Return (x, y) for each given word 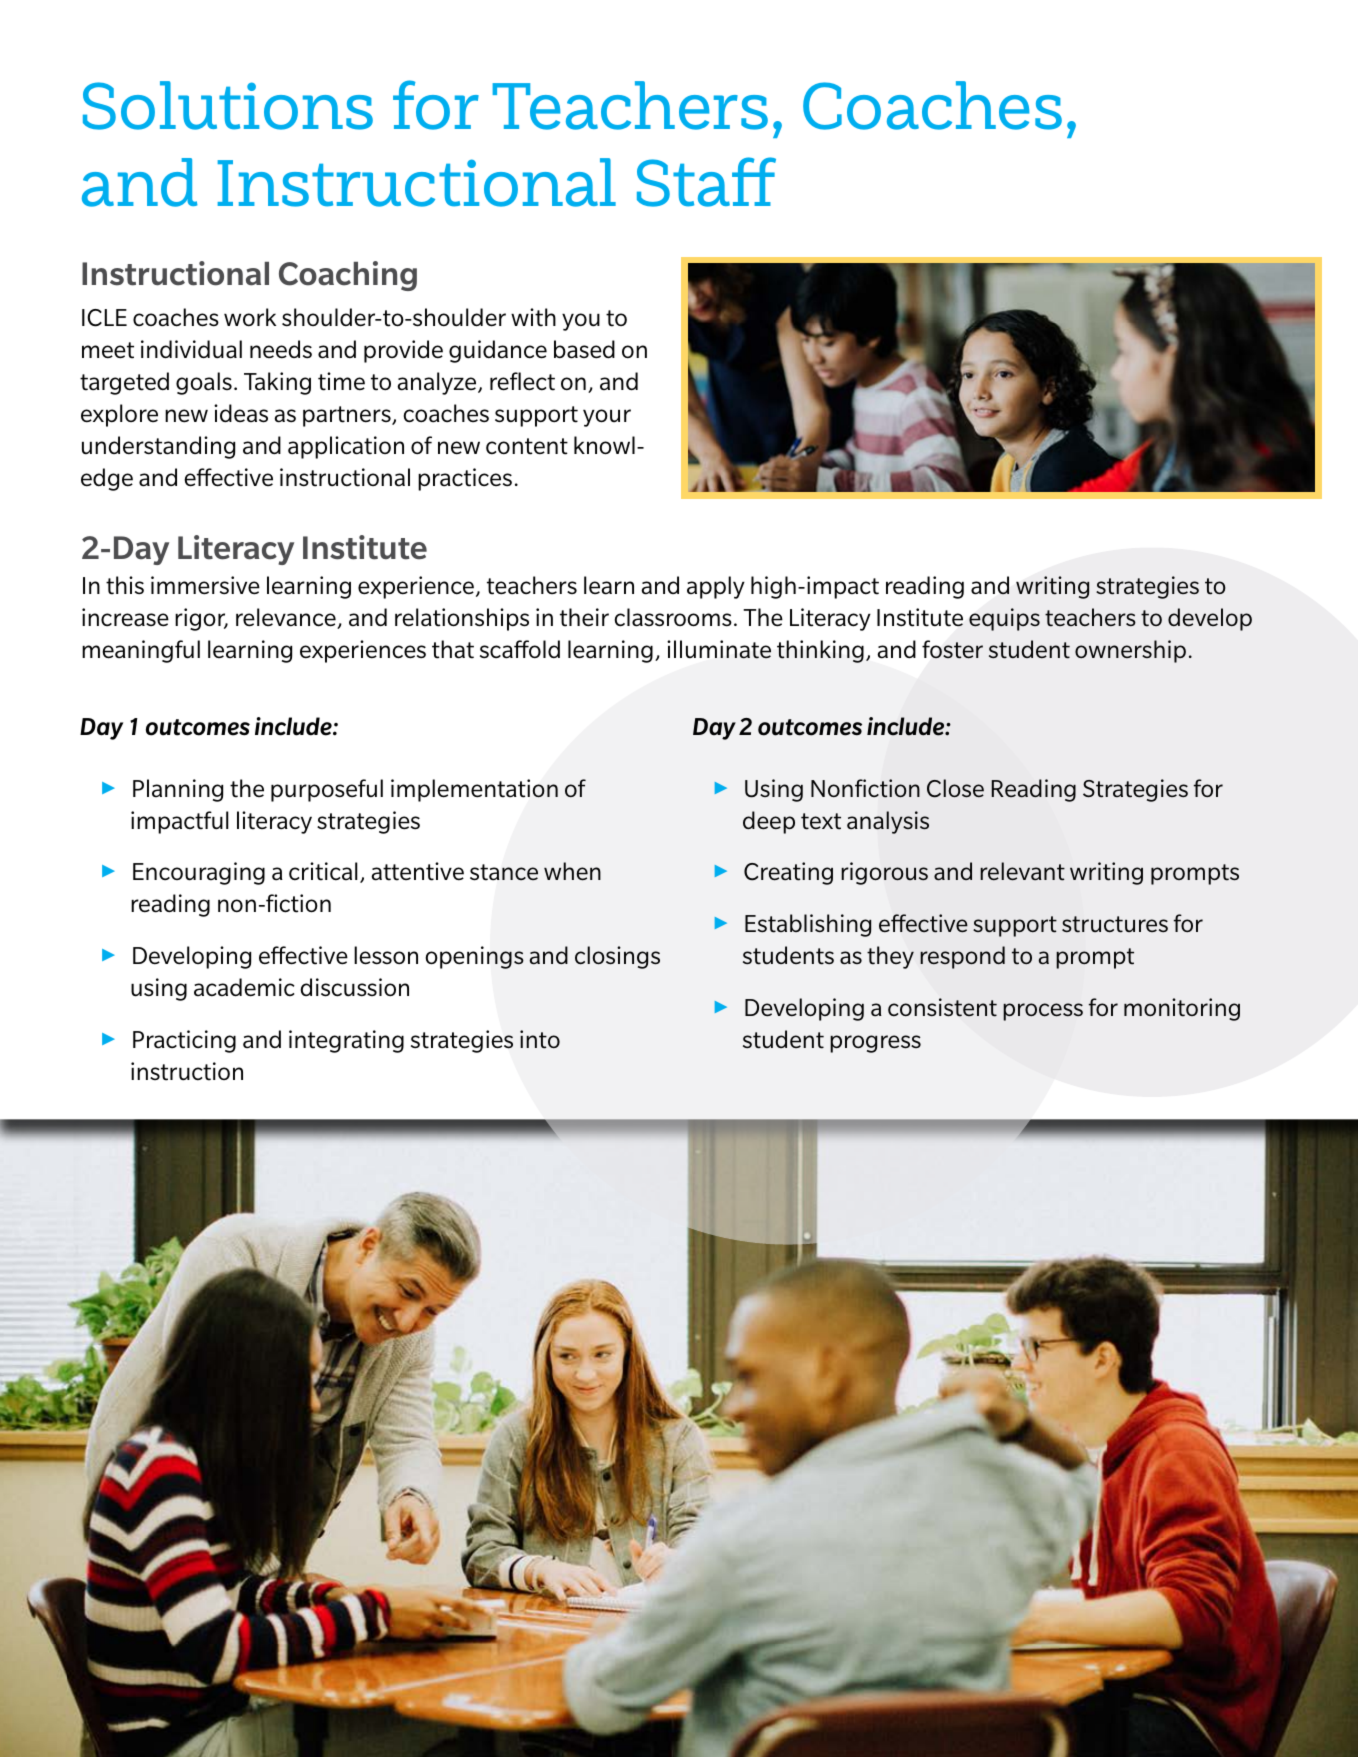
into (540, 1039)
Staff (706, 182)
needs (281, 349)
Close (955, 788)
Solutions (228, 105)
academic (244, 987)
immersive (205, 585)
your (607, 418)
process (1043, 1012)
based (584, 349)
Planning (178, 790)
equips (1004, 619)
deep (769, 822)
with (533, 317)
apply (716, 587)
